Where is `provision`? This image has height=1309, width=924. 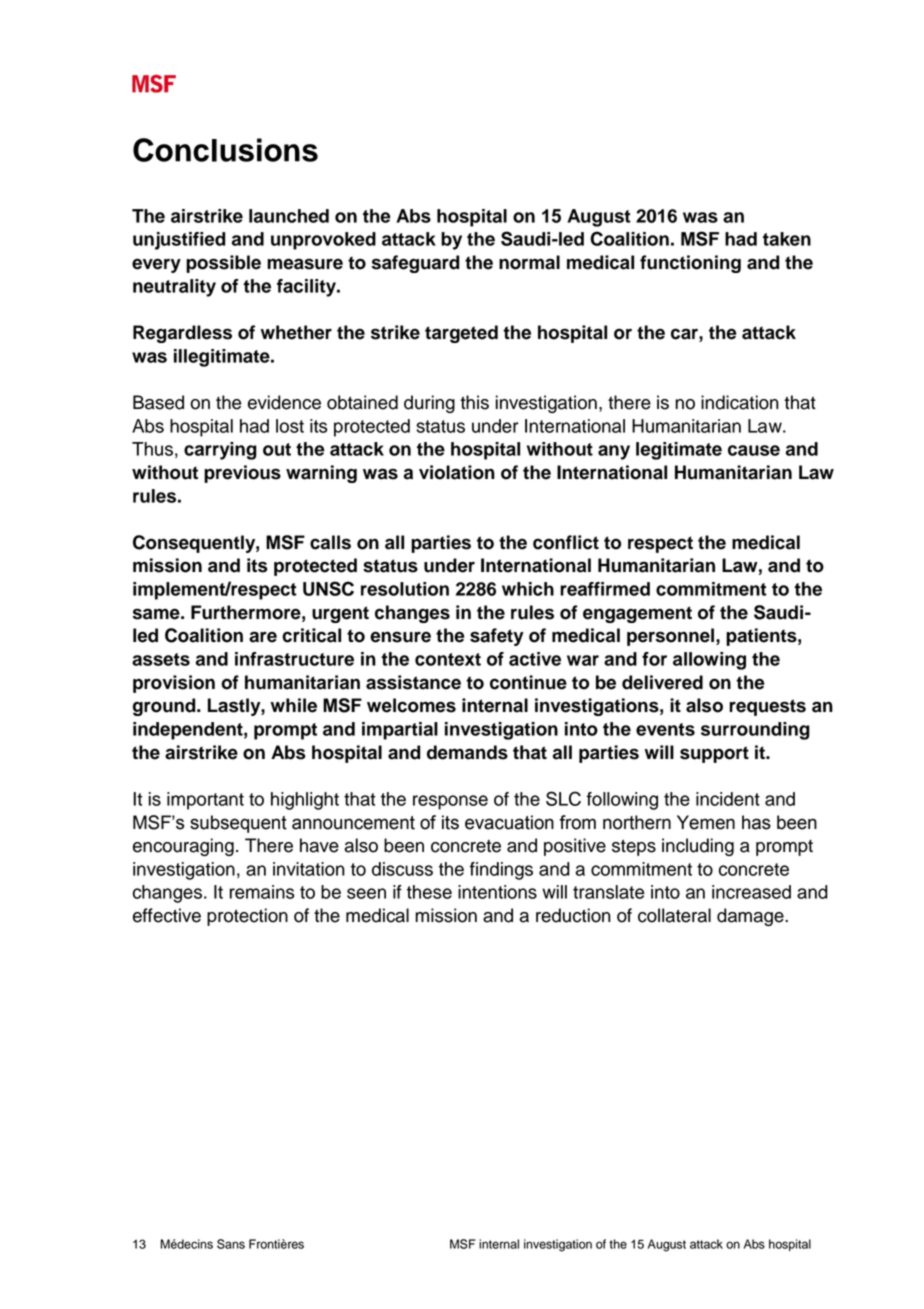
provision is located at coordinates (174, 684).
